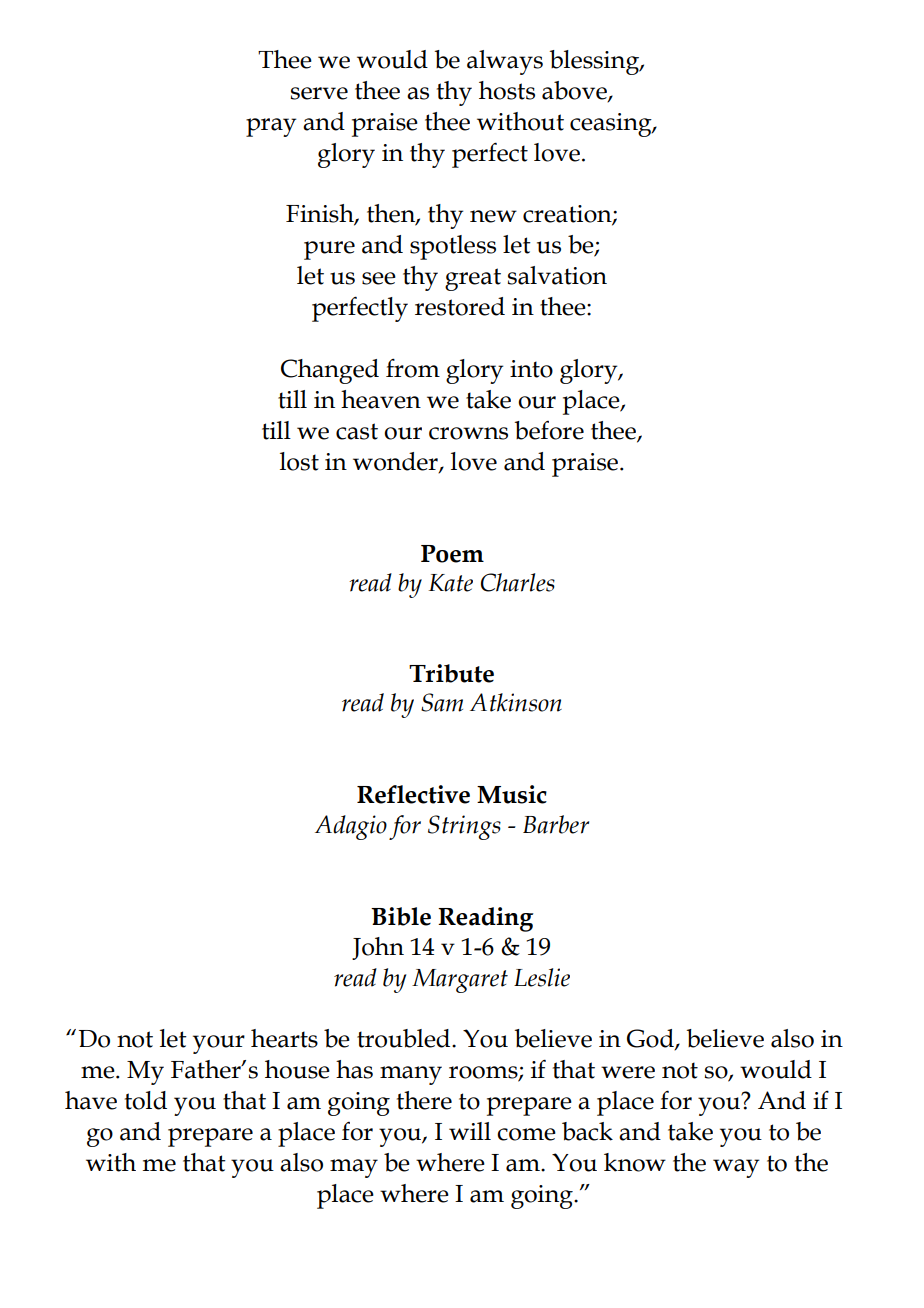  I want to click on lost, so click(299, 461).
